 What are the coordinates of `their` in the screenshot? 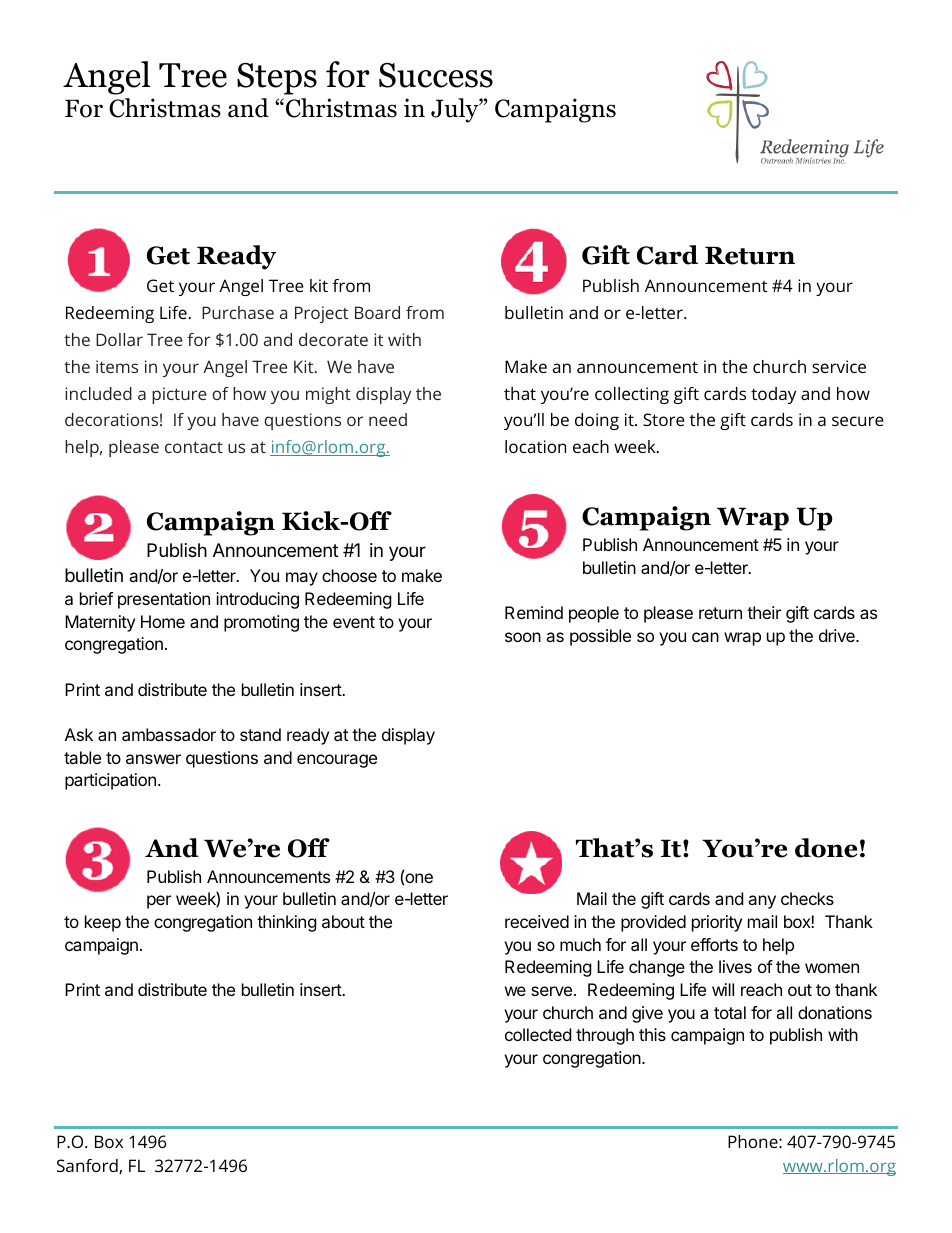 It's located at (764, 612).
